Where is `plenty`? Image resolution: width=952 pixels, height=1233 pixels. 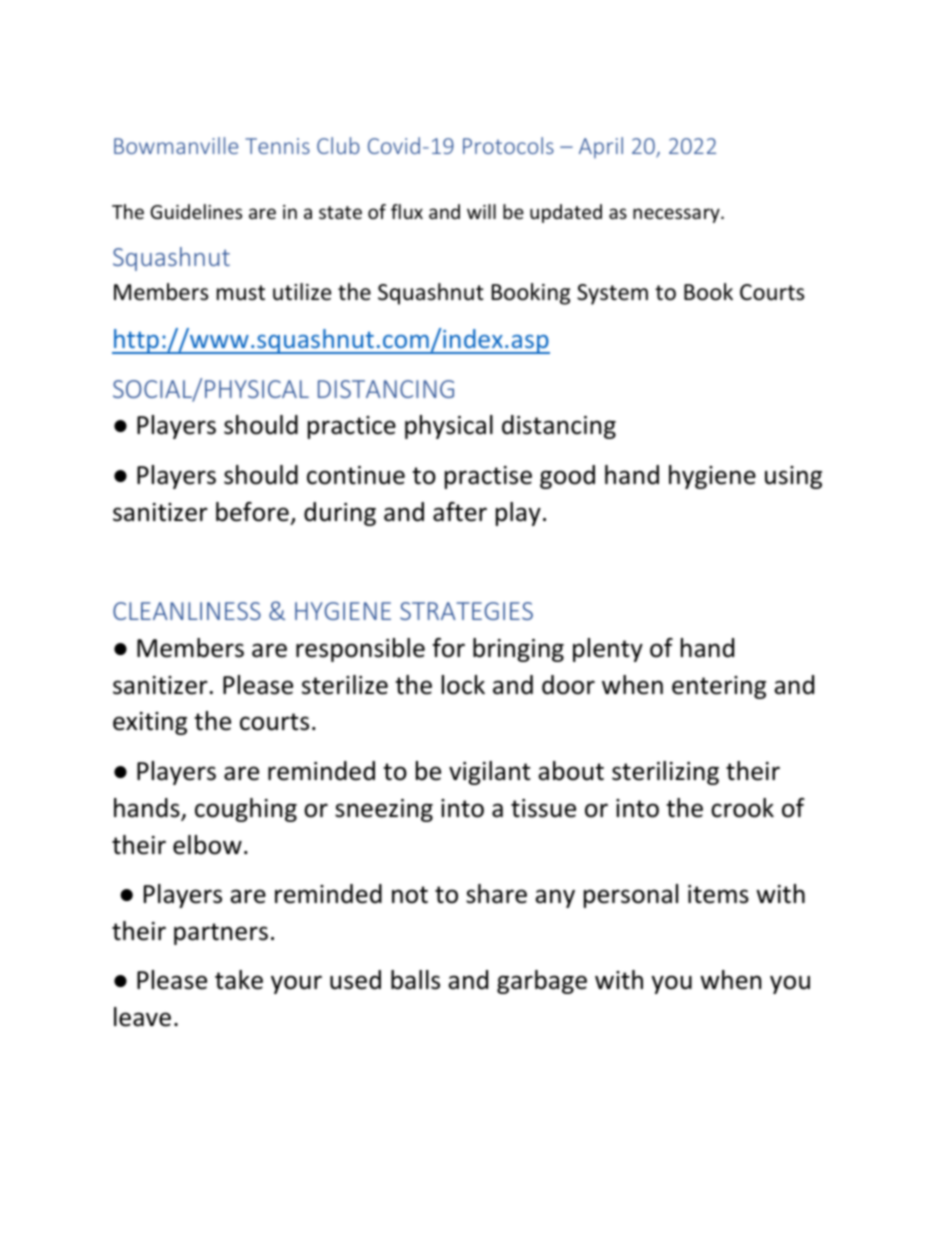
plenty is located at coordinates (608, 650).
